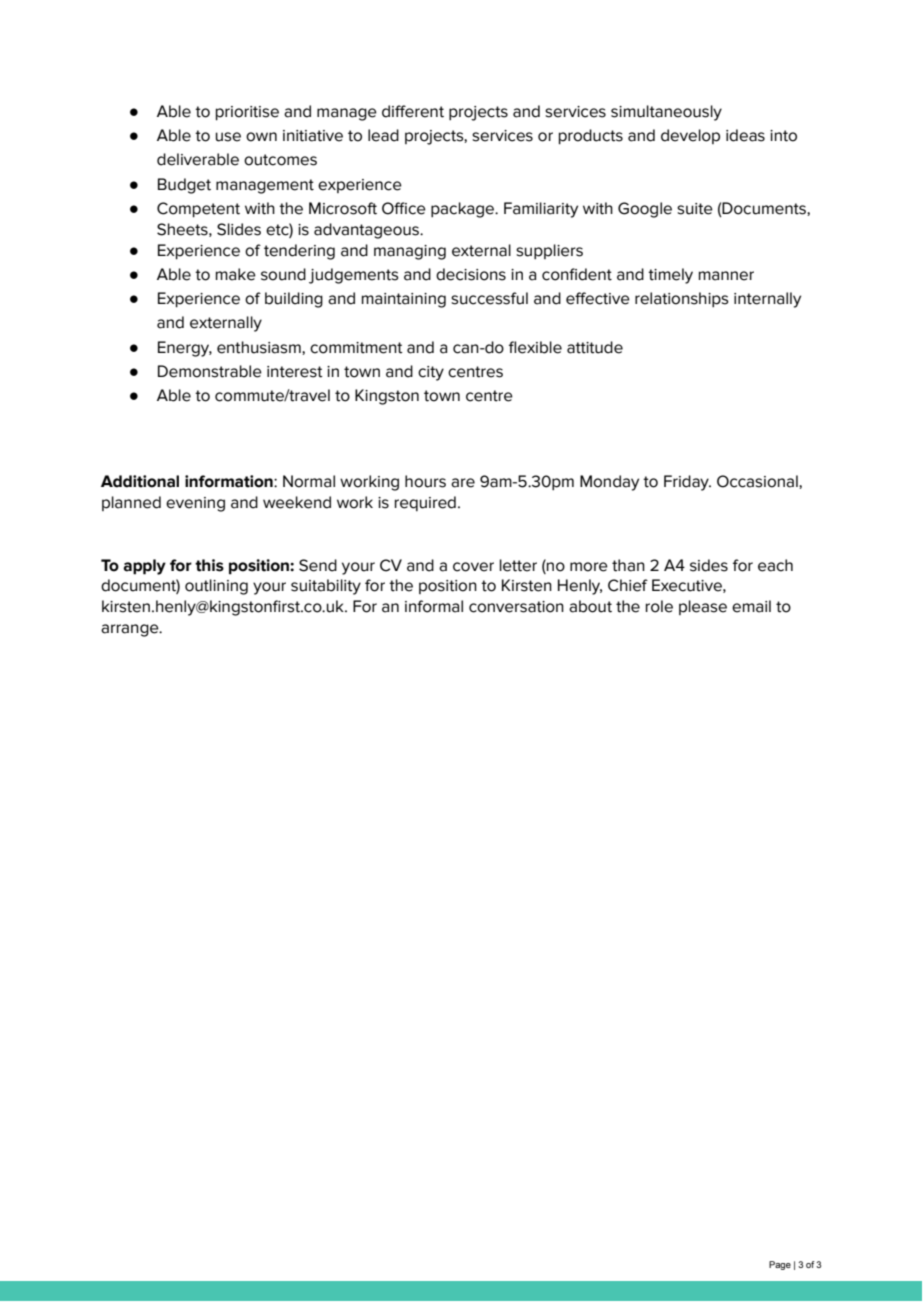  I want to click on Friday, so click(687, 483).
